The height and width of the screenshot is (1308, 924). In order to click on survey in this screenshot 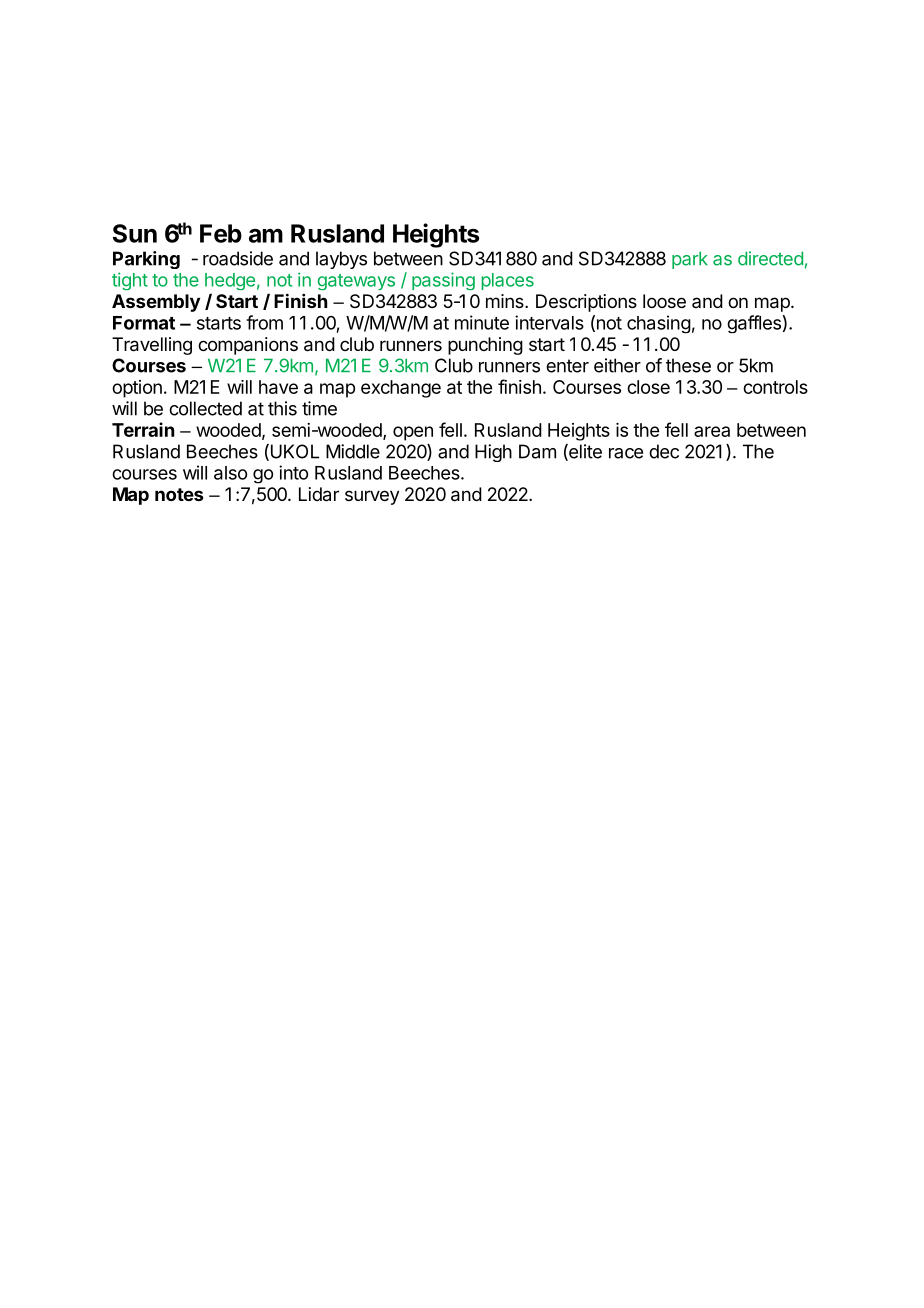, I will do `click(372, 497)`.
